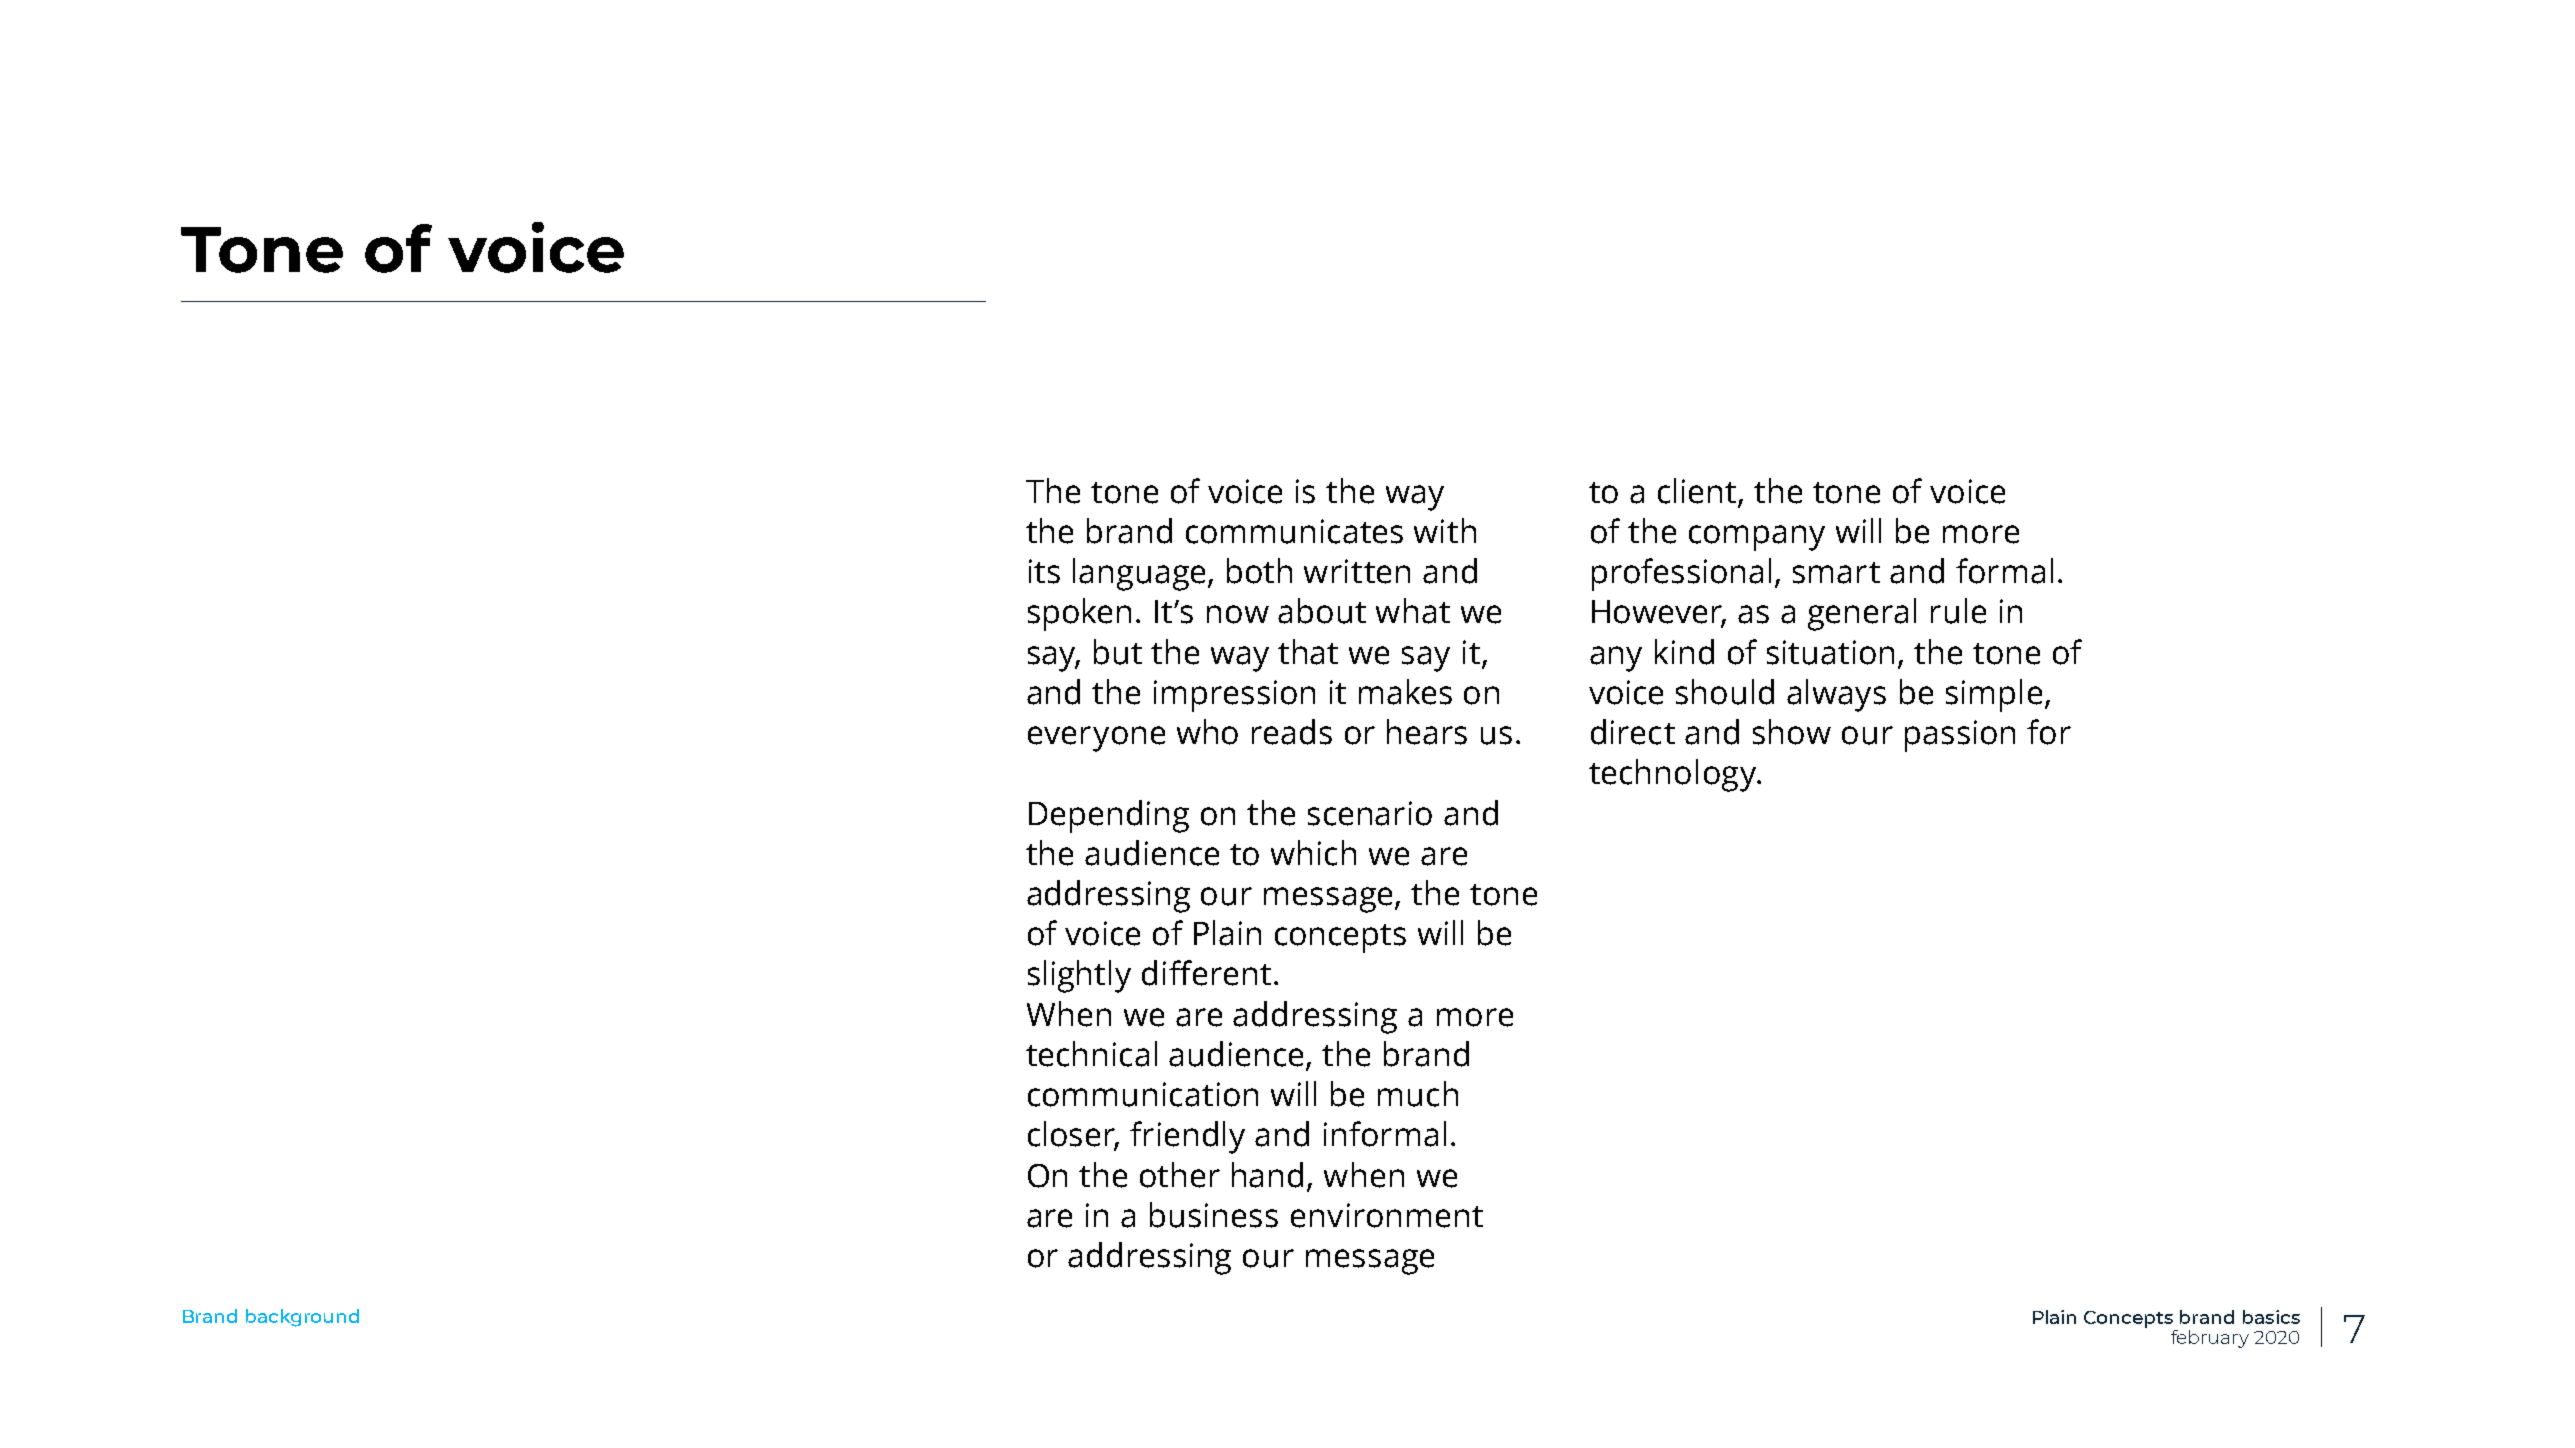 The image size is (2575, 1448). Describe the element at coordinates (1370, 813) in the image. I see `scenario` at that location.
